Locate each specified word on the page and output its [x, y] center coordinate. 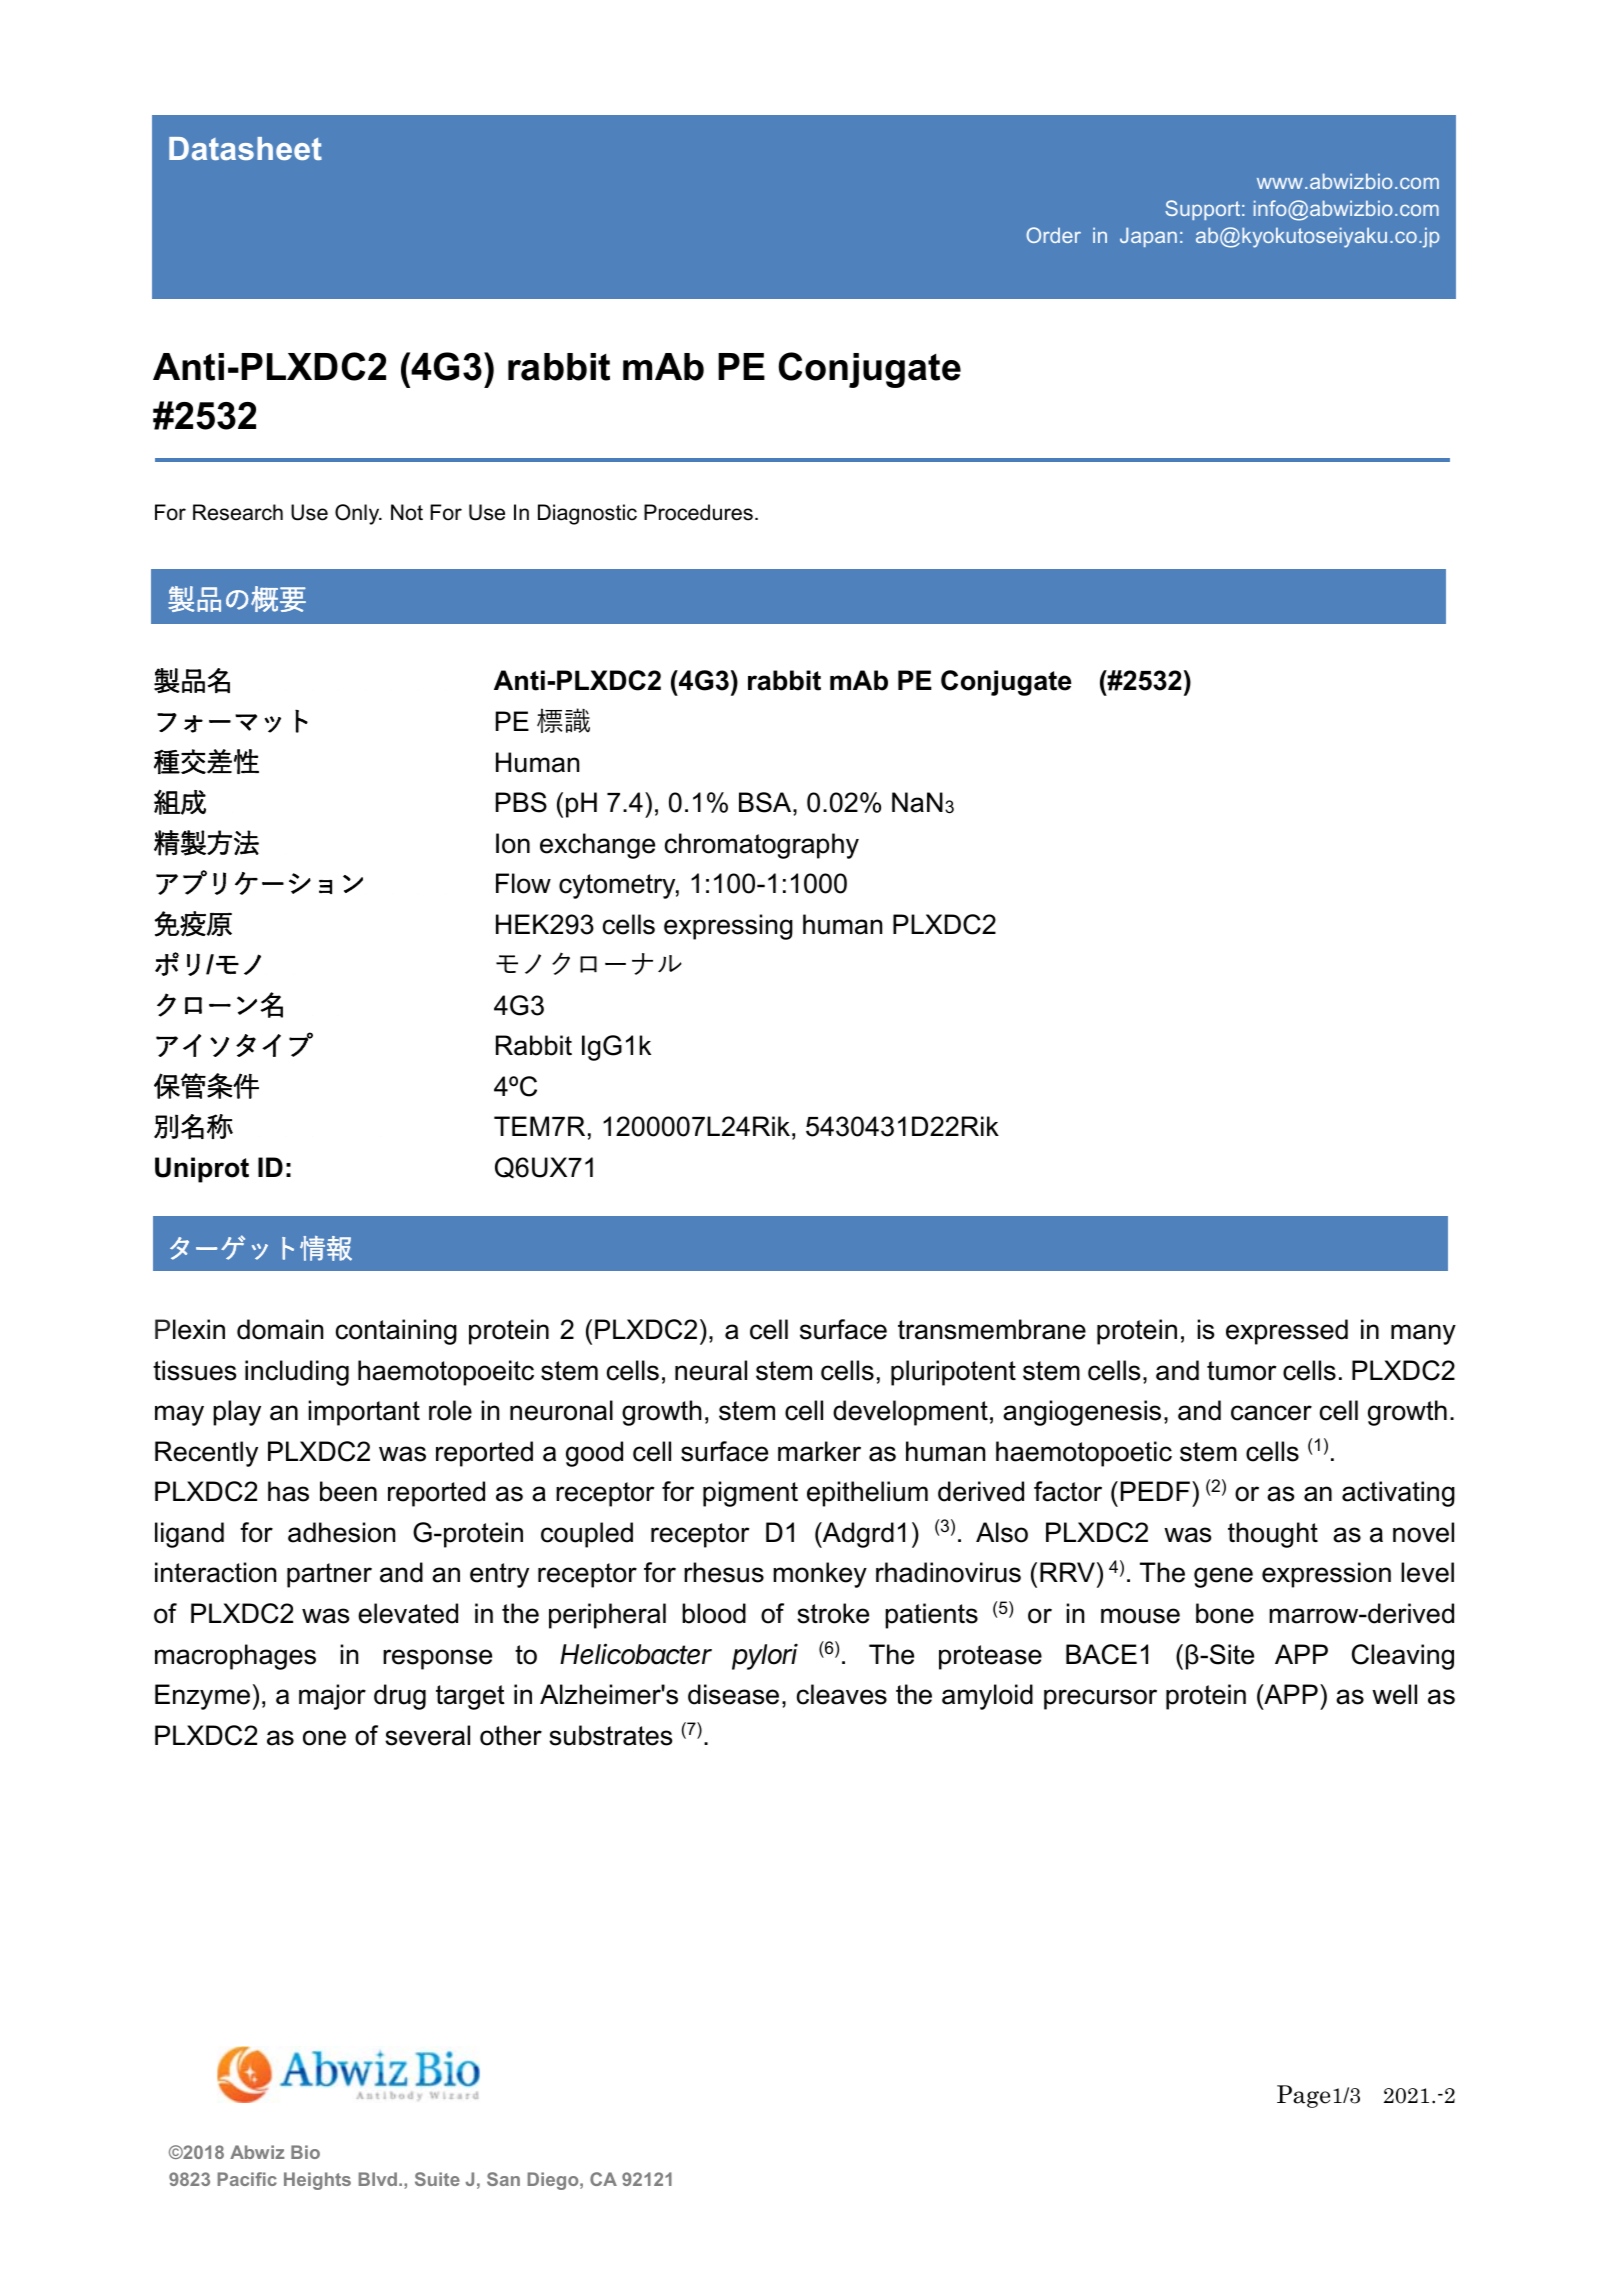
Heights [317, 2181]
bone [1225, 1613]
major [332, 1697]
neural [711, 1370]
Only [358, 514]
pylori [765, 1656]
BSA [766, 802]
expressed [1287, 1332]
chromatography [762, 846]
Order [1053, 235]
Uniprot [202, 1170]
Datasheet [245, 148]
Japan [1148, 237]
